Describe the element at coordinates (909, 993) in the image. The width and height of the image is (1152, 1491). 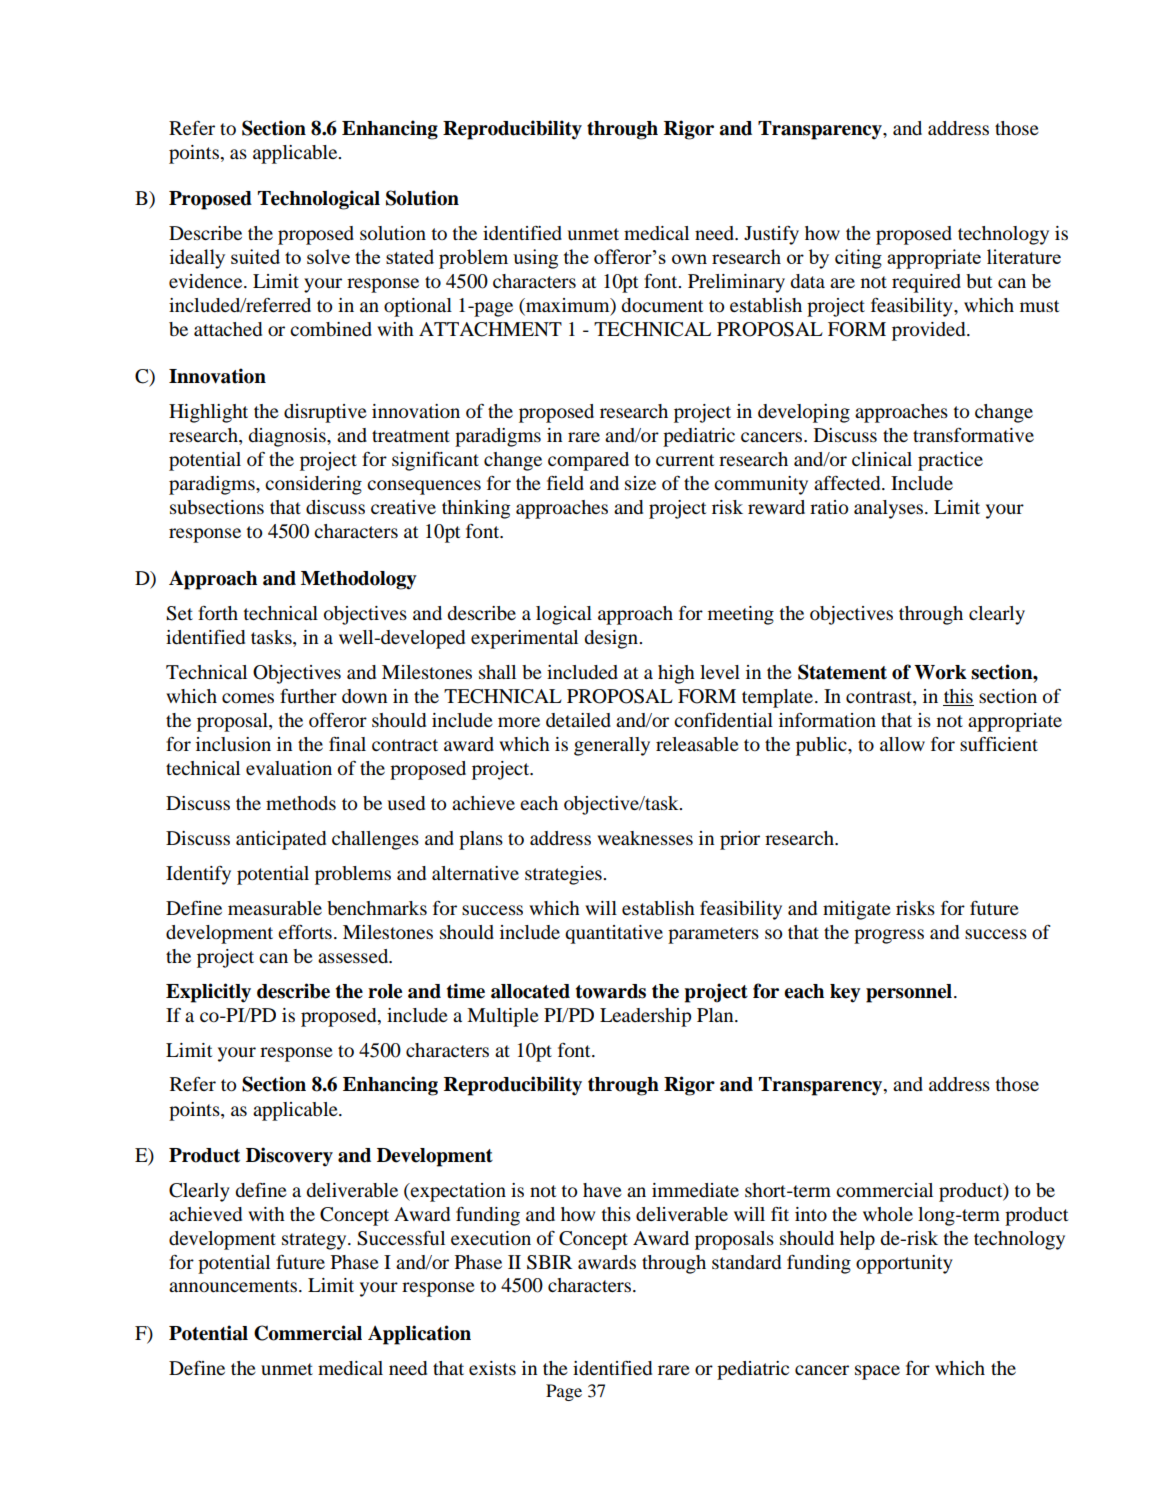
I see `personnel` at that location.
